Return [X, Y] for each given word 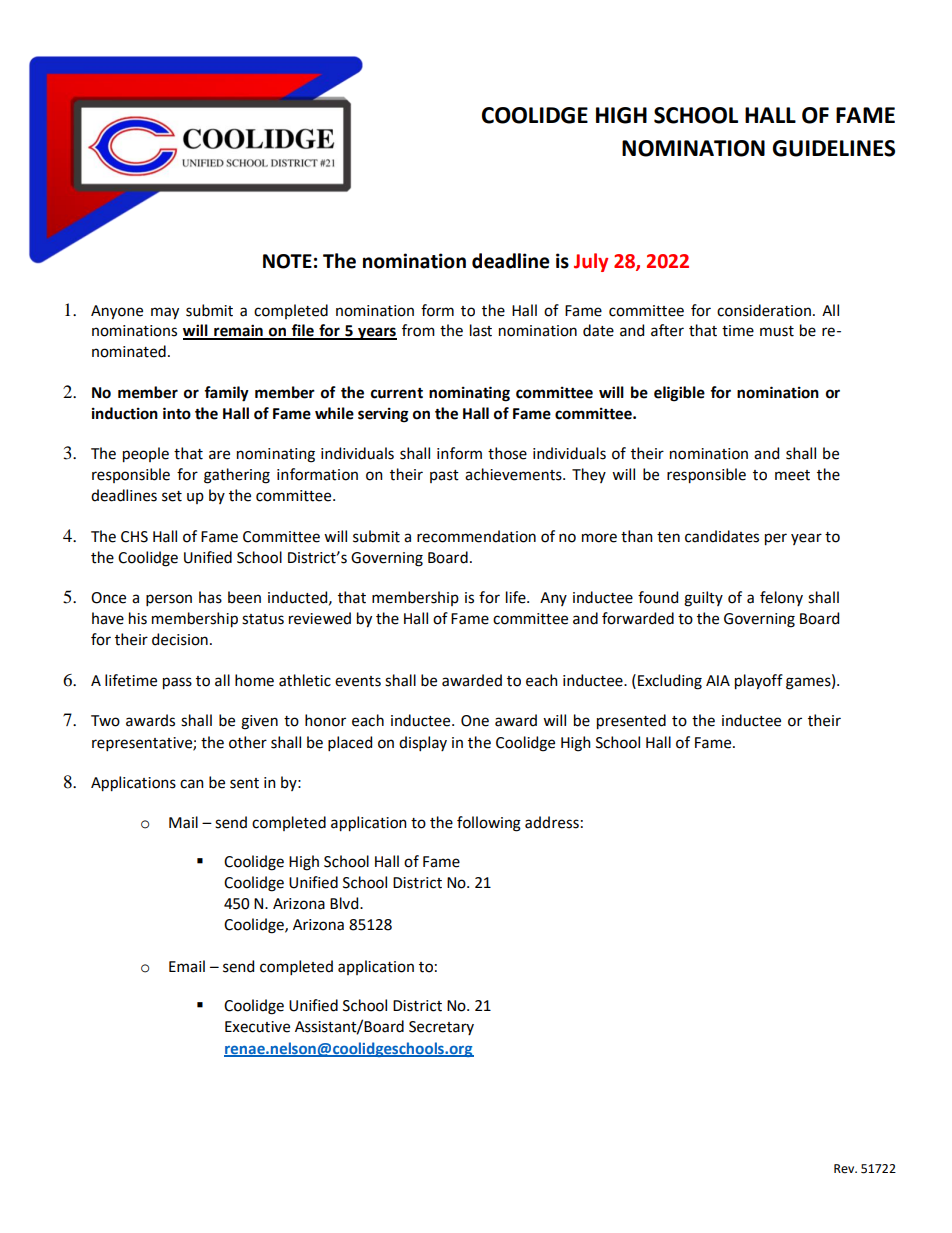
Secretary [441, 1028]
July [591, 262]
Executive [257, 1027]
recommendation [476, 536]
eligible [679, 394]
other [248, 742]
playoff [759, 682]
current [397, 393]
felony [781, 598]
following [489, 824]
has [210, 597]
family [226, 394]
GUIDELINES [833, 148]
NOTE [287, 261]
